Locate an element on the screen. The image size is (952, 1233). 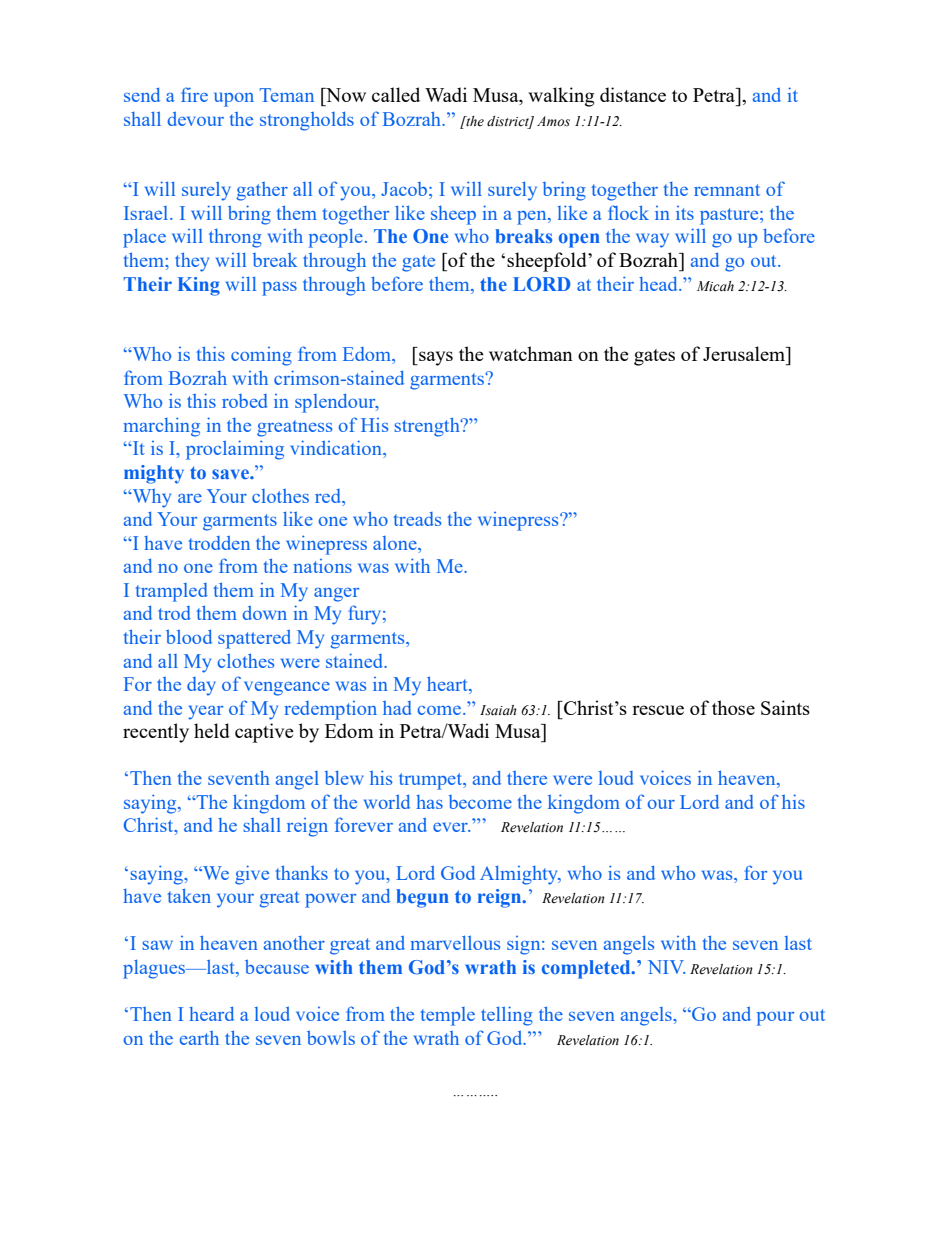
give is located at coordinates (252, 875).
